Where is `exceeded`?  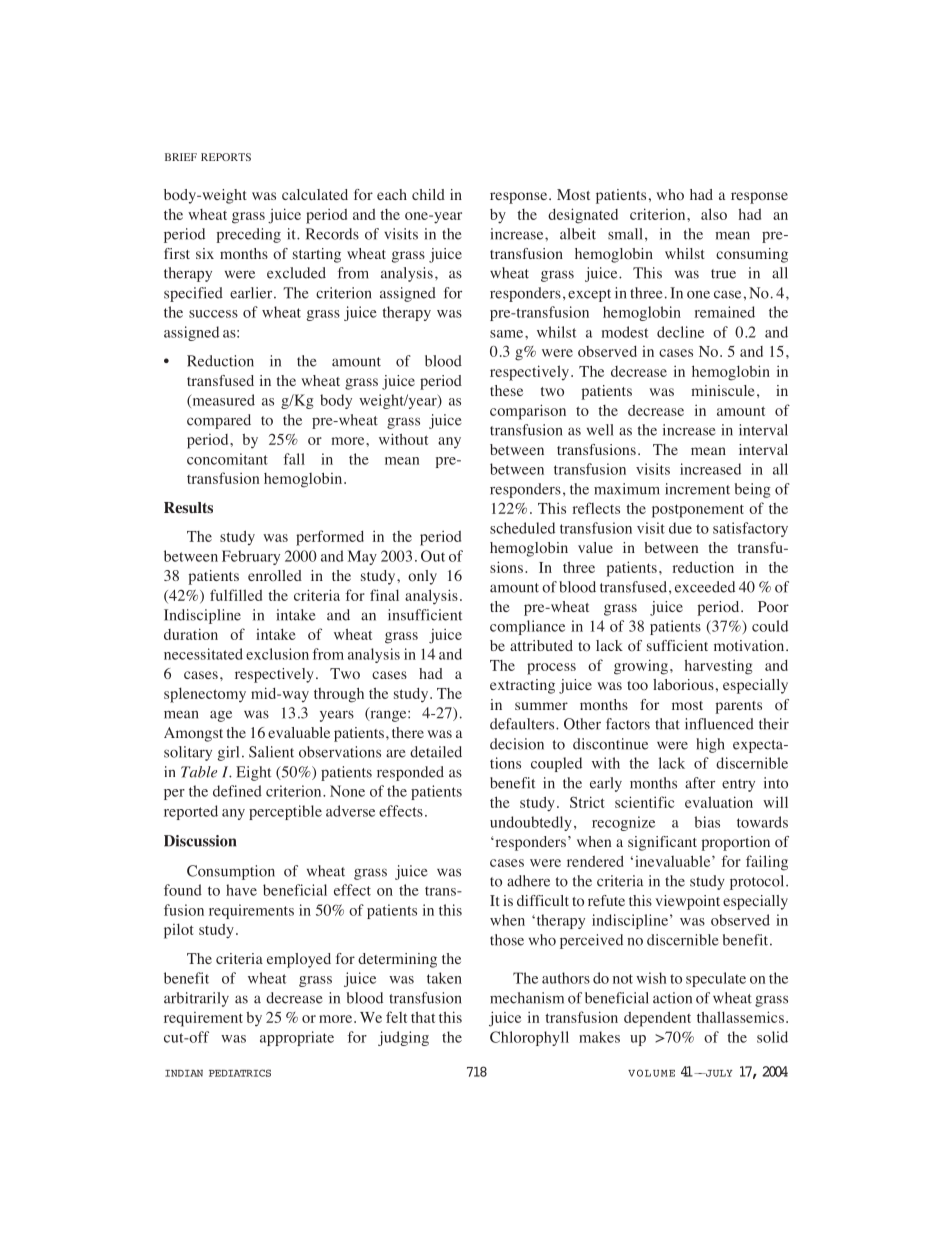 exceeded is located at coordinates (705, 587).
